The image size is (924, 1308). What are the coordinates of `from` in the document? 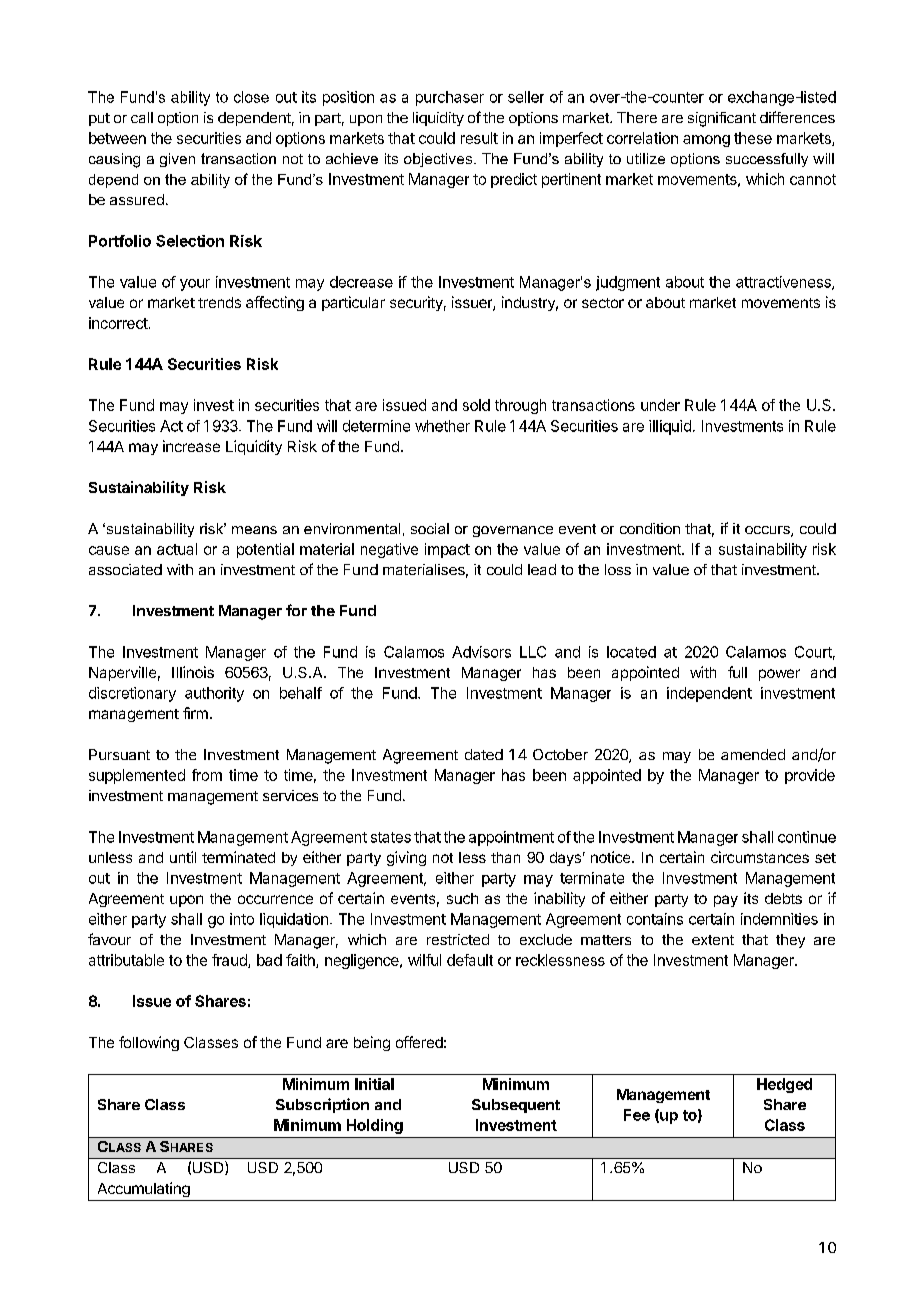 It's located at (207, 775).
